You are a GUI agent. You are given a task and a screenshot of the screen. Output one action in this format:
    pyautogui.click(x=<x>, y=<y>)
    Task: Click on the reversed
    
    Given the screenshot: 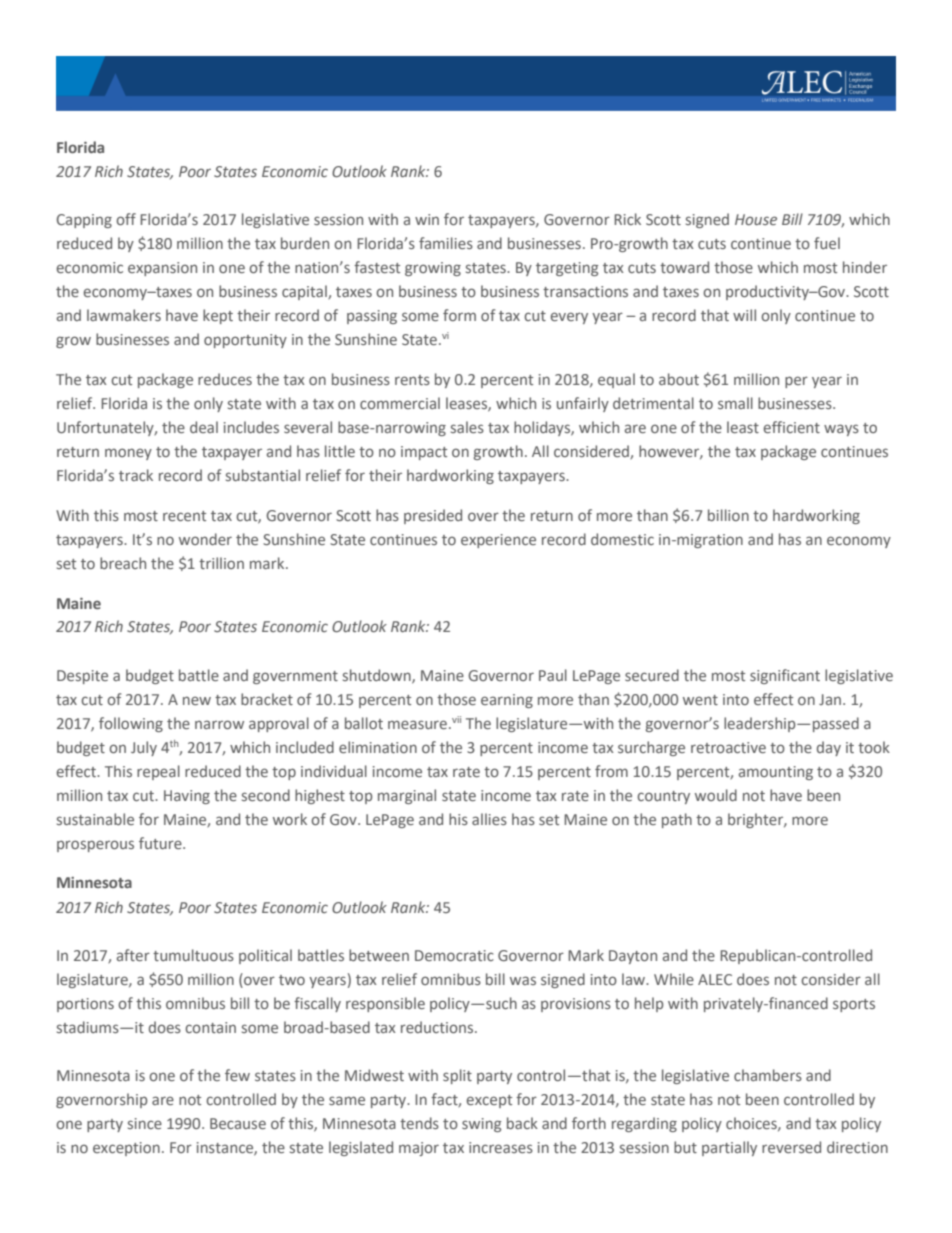 What is the action you would take?
    pyautogui.click(x=791, y=1147)
